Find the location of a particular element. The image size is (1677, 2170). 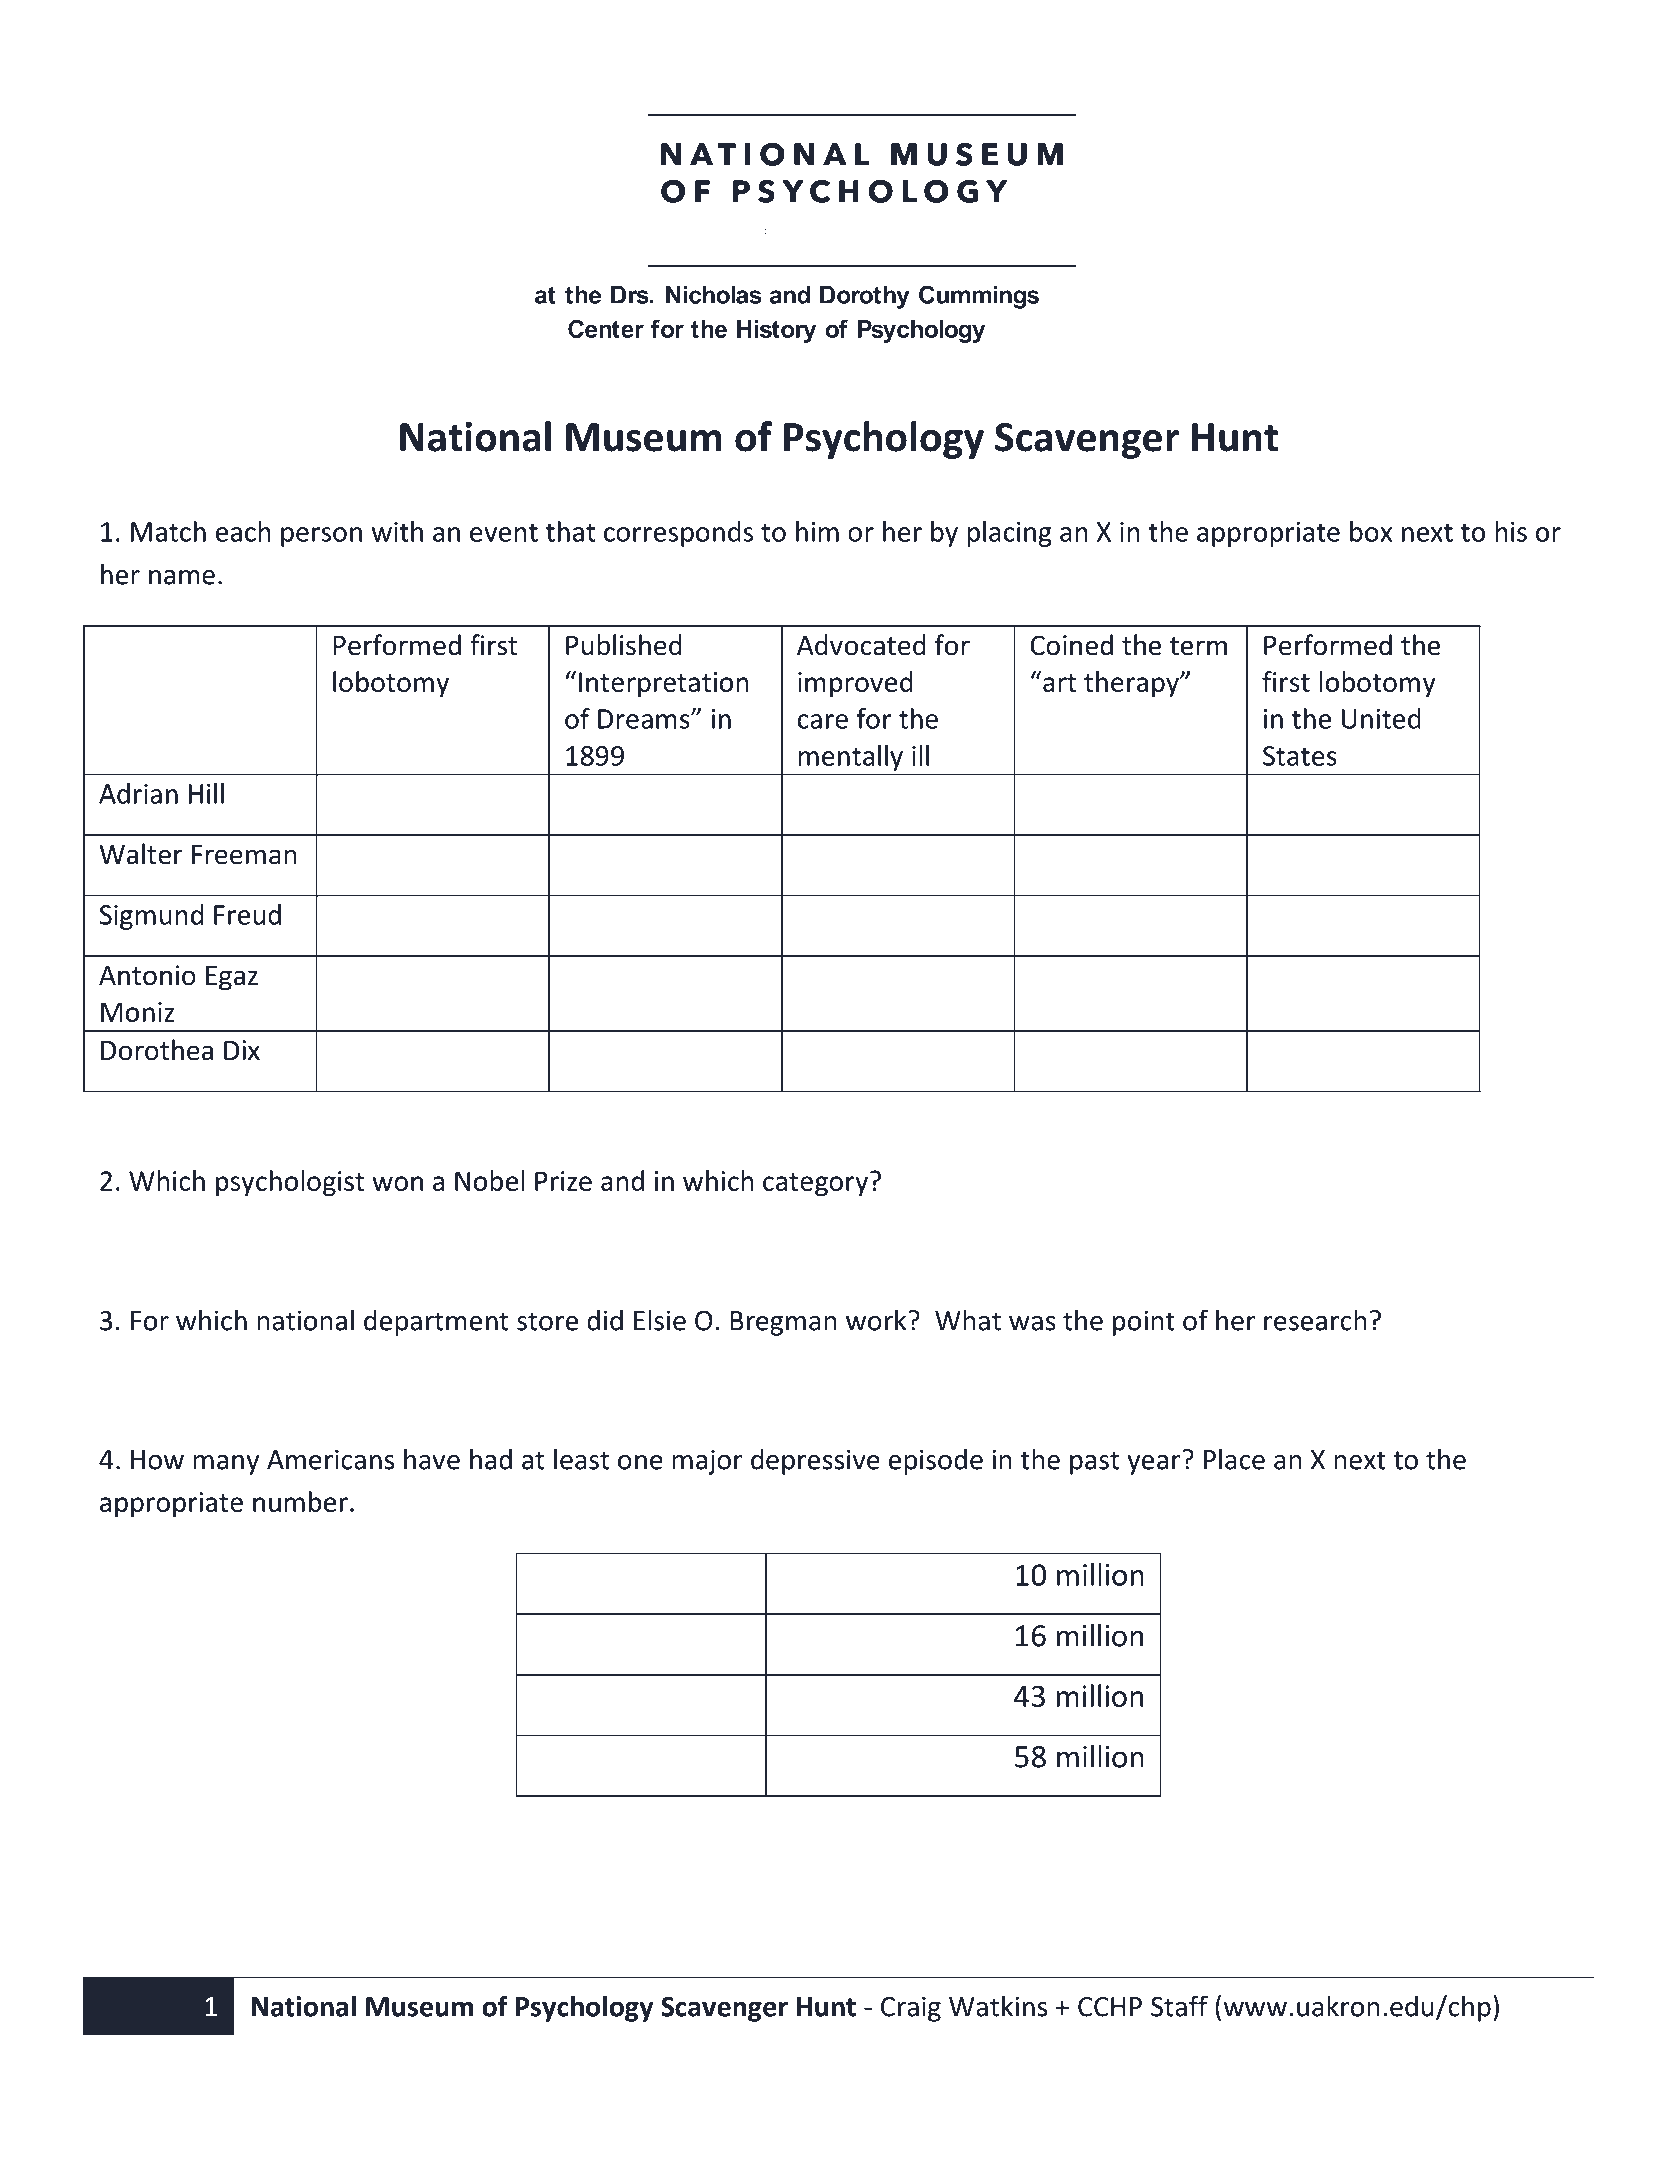

States is located at coordinates (1300, 756).
